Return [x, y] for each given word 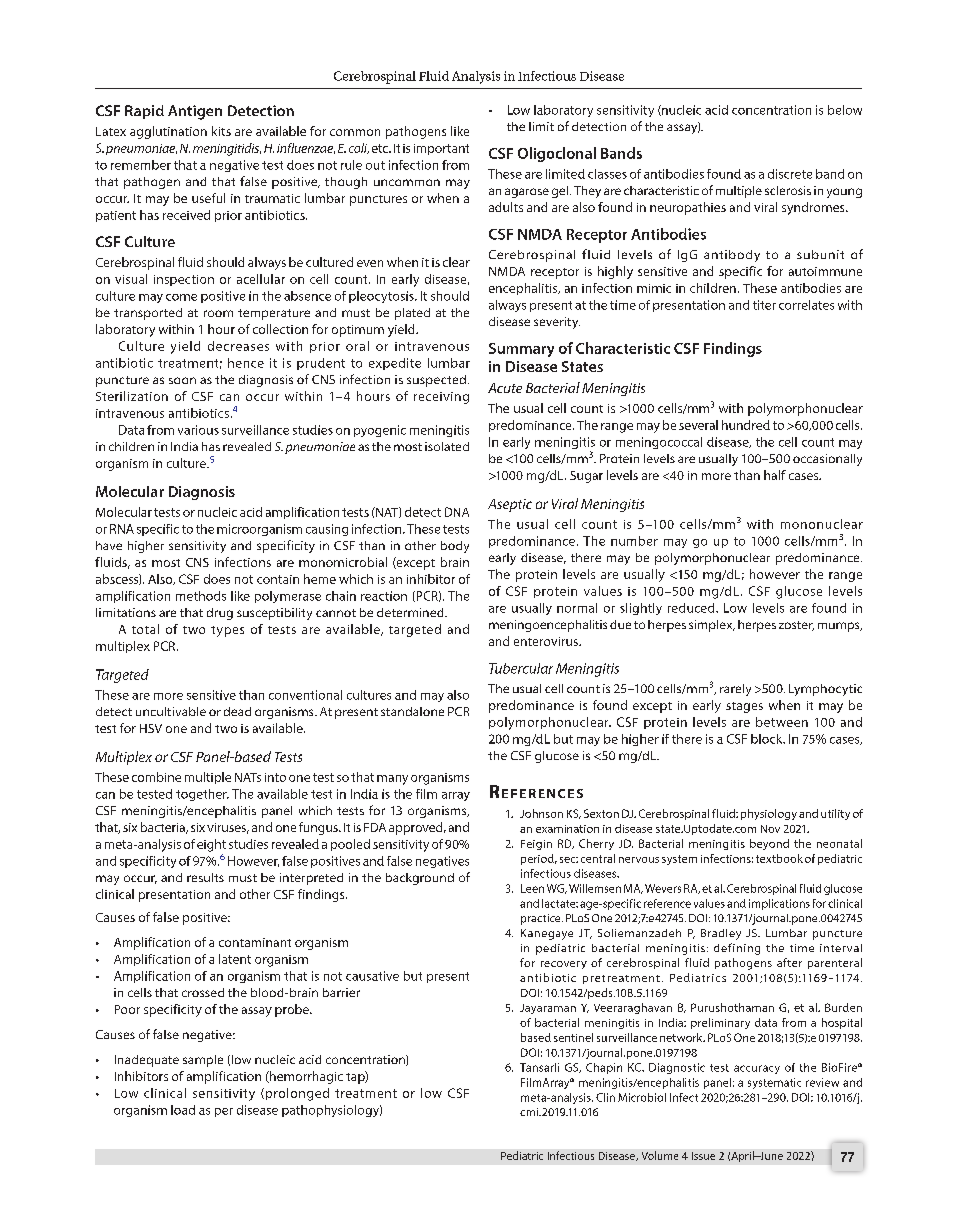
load [183, 1110]
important [441, 149]
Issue [703, 1156]
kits [221, 131]
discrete [790, 174]
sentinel [573, 1037]
